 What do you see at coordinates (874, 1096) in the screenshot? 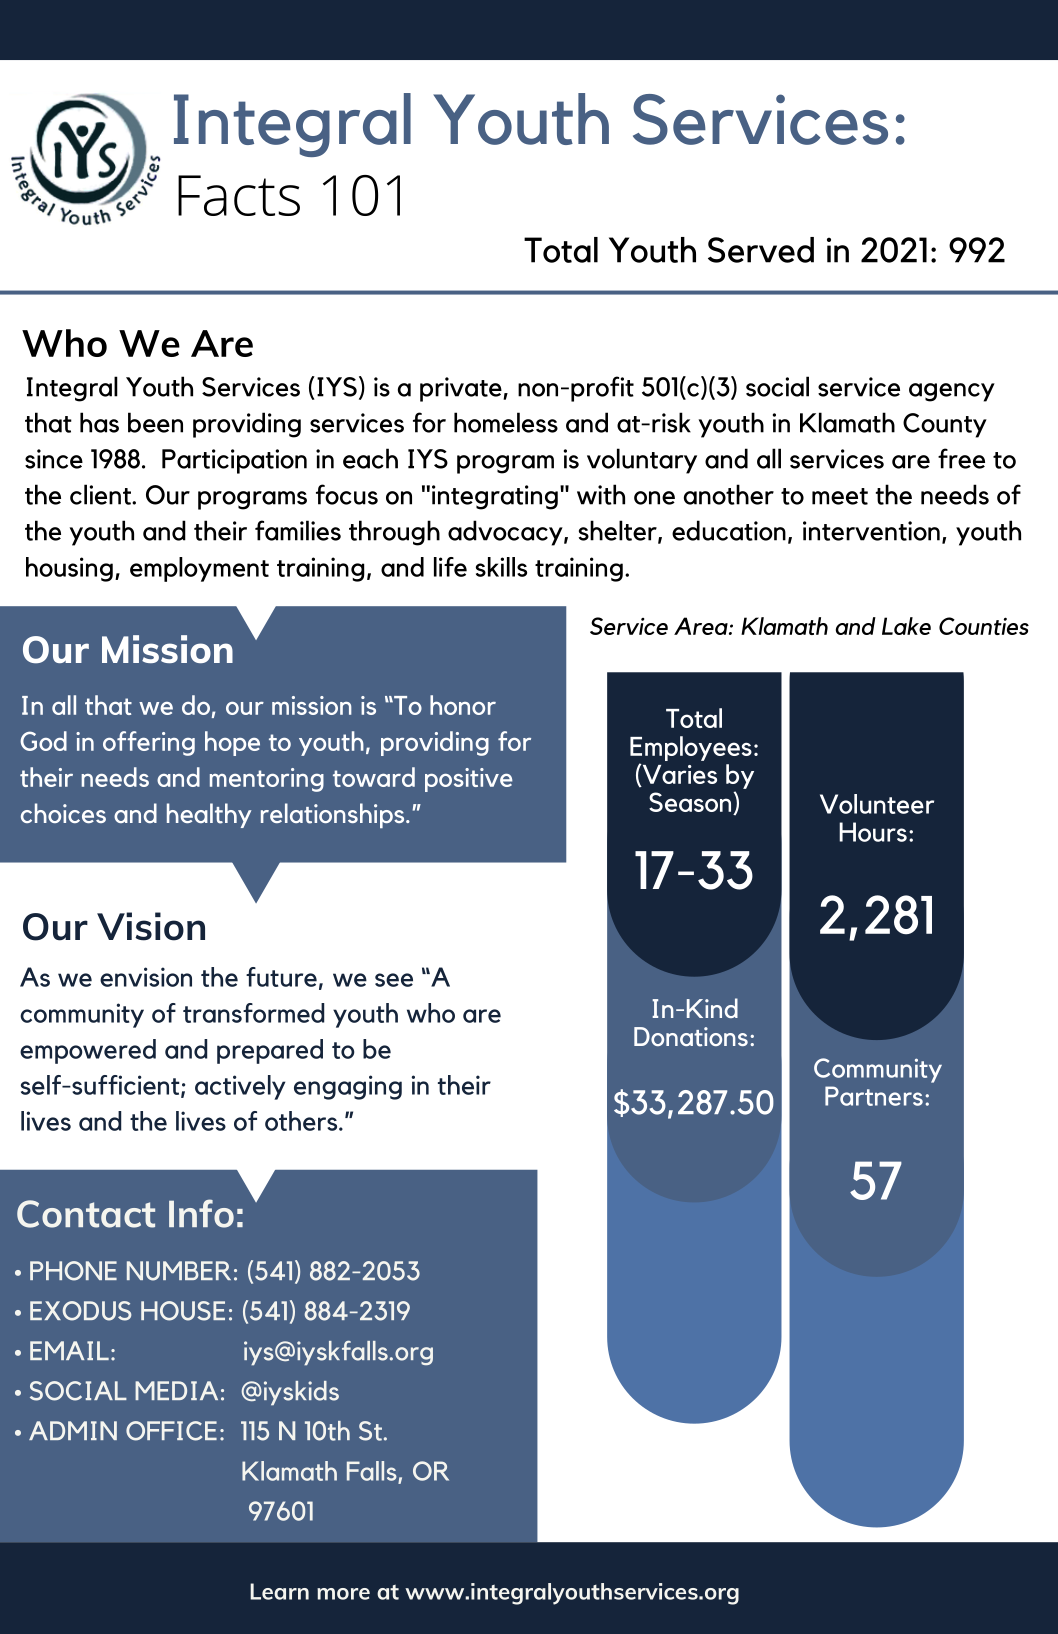
I see `Partners` at bounding box center [874, 1096].
